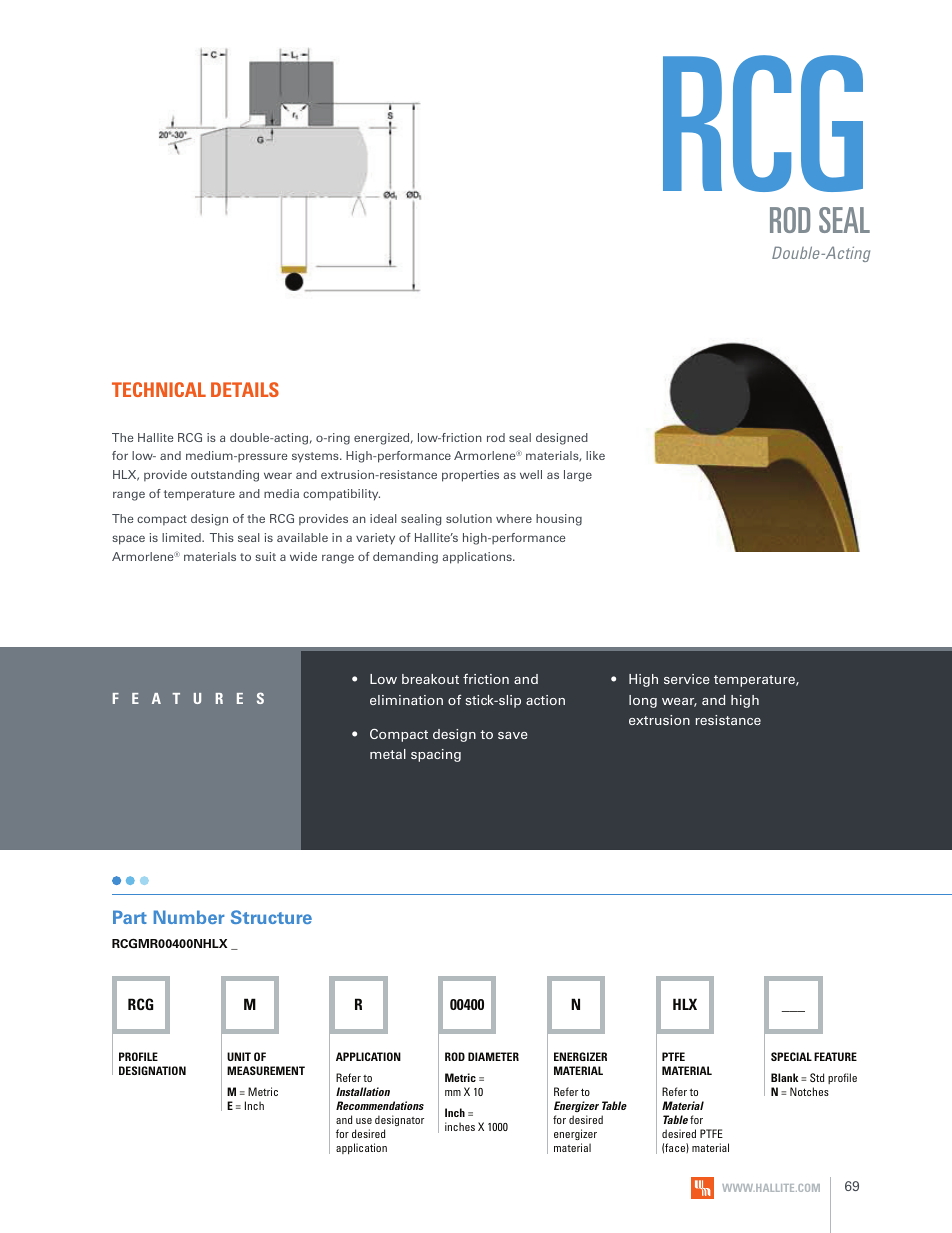 The image size is (952, 1233). What do you see at coordinates (265, 556) in the page?
I see `suit` at bounding box center [265, 556].
